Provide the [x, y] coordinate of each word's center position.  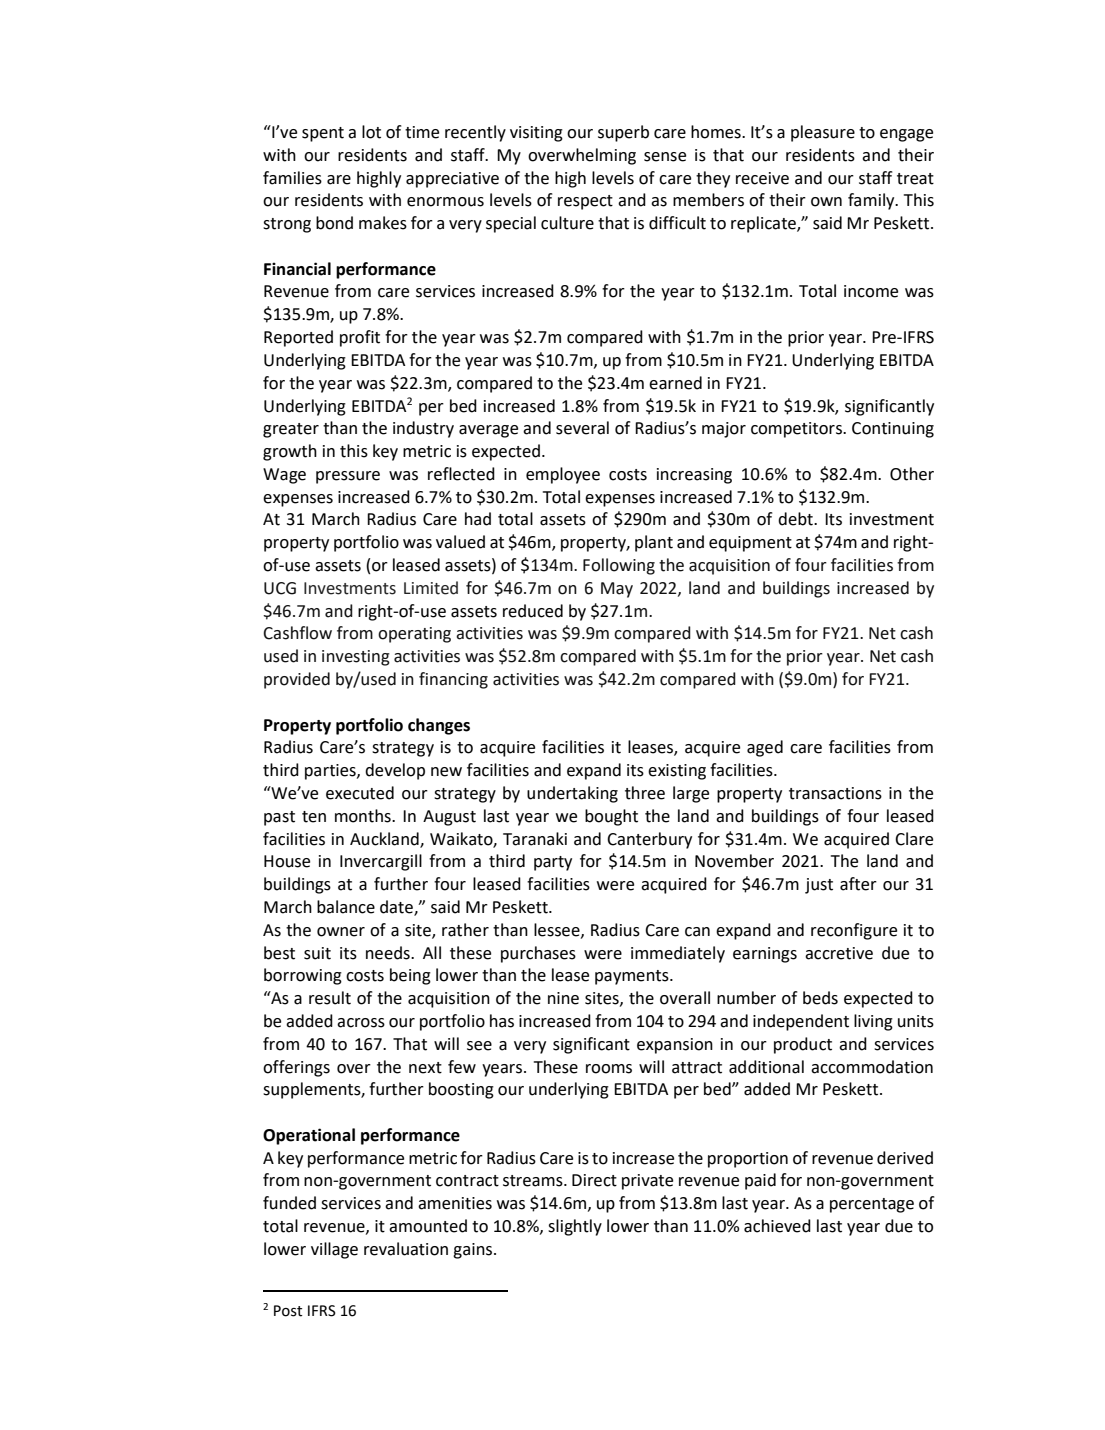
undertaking [572, 794]
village [334, 1250]
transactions [835, 793]
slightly [575, 1227]
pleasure [823, 133]
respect [585, 202]
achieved [777, 1226]
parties [331, 772]
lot [371, 132]
